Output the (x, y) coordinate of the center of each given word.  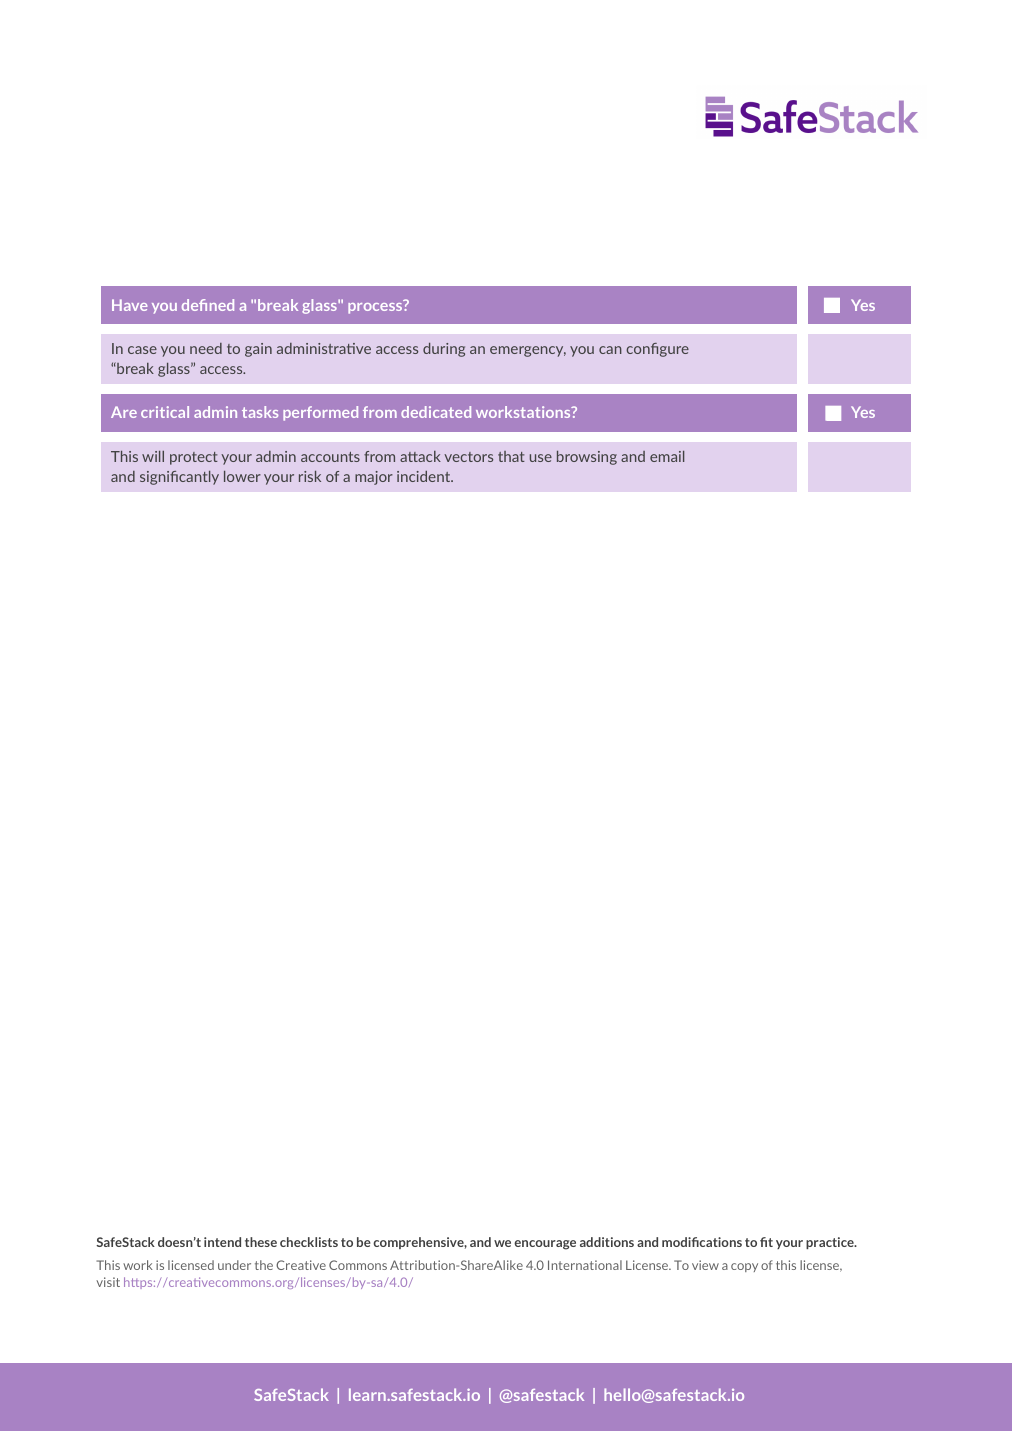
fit (766, 1242)
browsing (587, 458)
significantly (179, 478)
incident (425, 476)
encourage (545, 1245)
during (444, 350)
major (374, 478)
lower (242, 476)
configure (657, 350)
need (206, 348)
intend (222, 1242)
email (667, 456)
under (234, 1265)
